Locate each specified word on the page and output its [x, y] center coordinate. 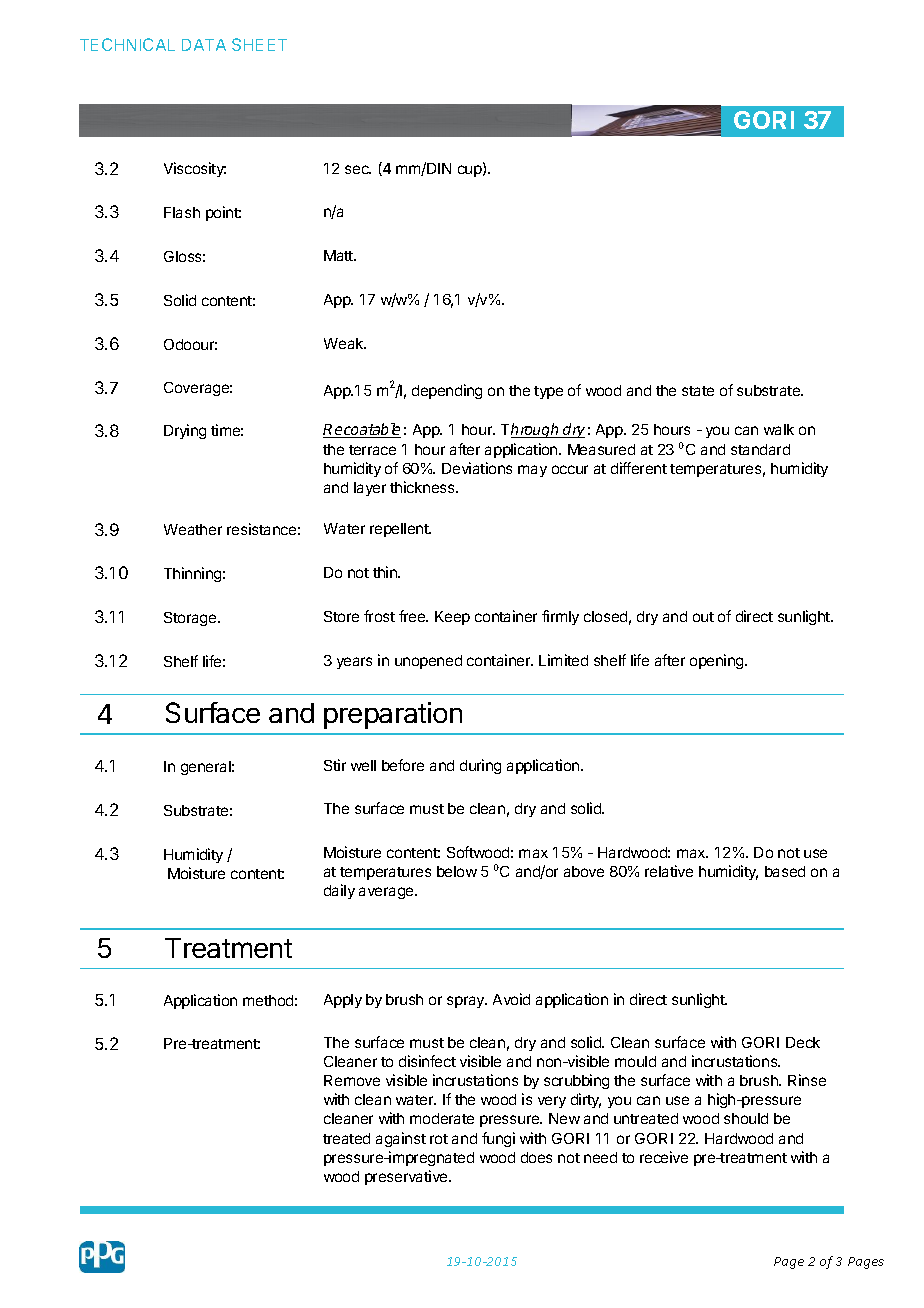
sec [358, 169]
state [698, 391]
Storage [191, 619]
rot [439, 1139]
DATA [204, 45]
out [703, 617]
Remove [352, 1080]
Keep [452, 618]
